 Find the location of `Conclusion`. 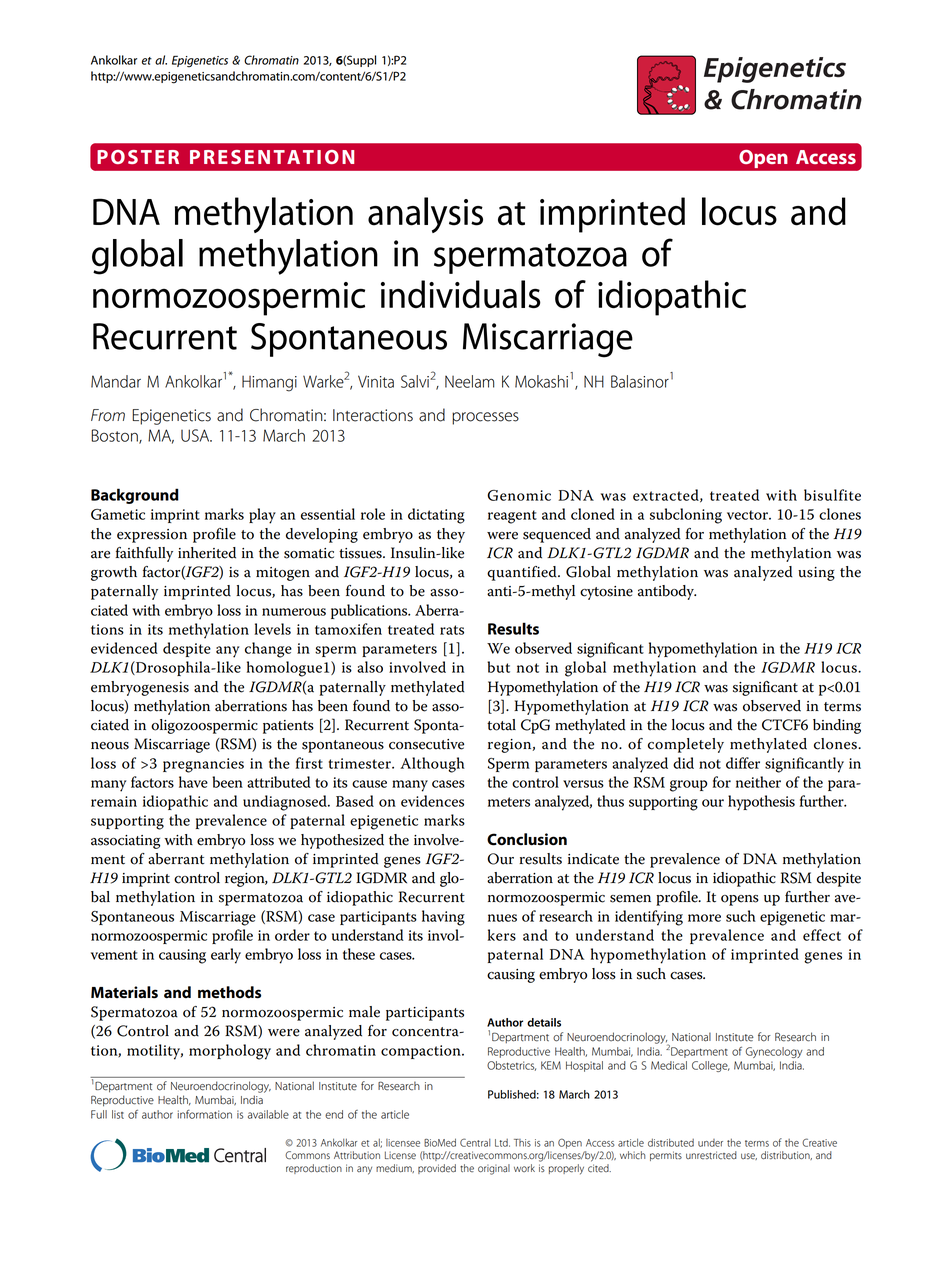

Conclusion is located at coordinates (527, 839).
